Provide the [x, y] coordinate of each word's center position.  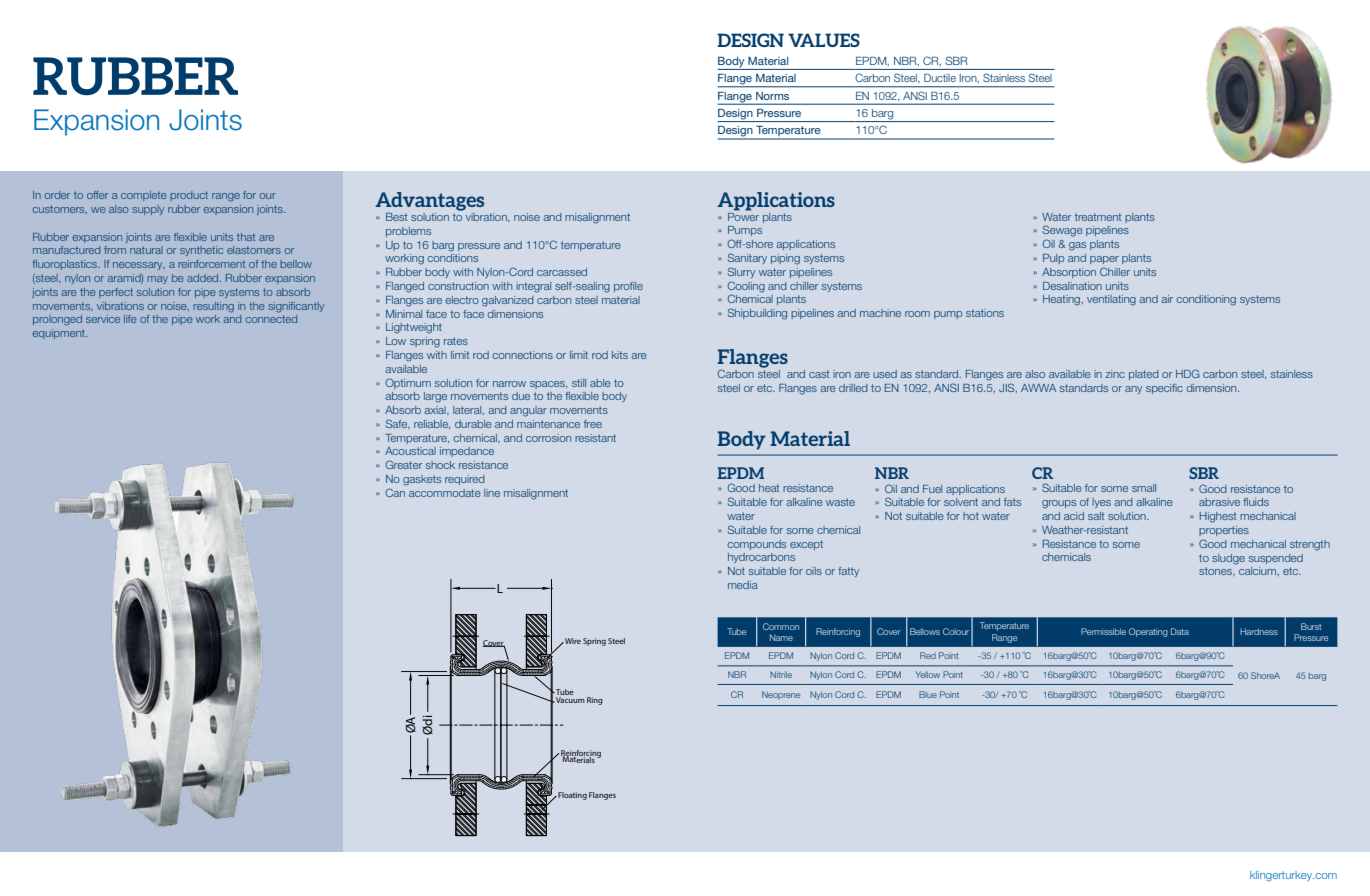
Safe [398, 424]
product [189, 196]
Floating [571, 796]
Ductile [940, 78]
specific [1164, 389]
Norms [772, 96]
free [593, 424]
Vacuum [569, 700]
